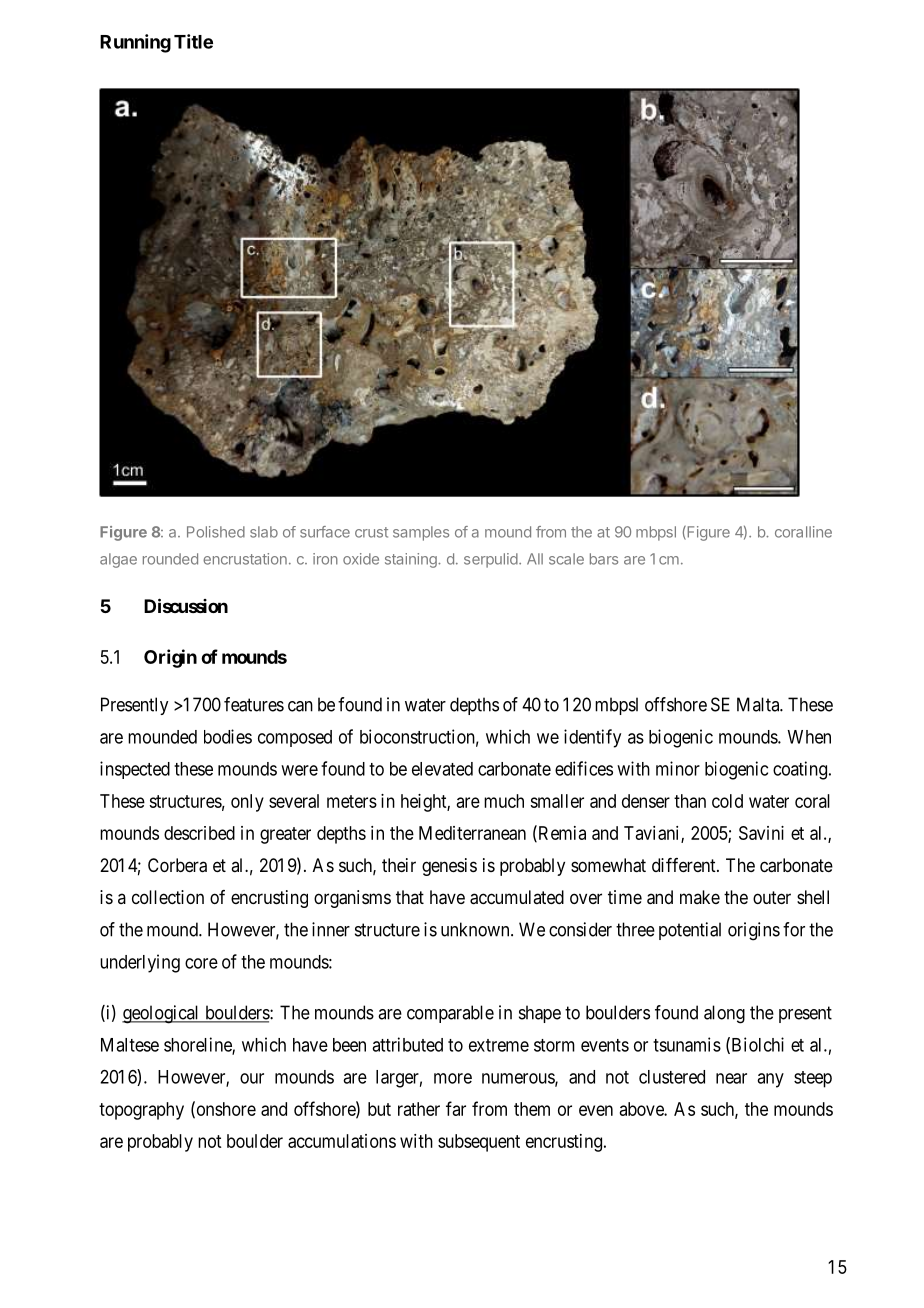 This page has width=924, height=1308. Describe the element at coordinates (456, 1108) in the page. I see `far` at that location.
